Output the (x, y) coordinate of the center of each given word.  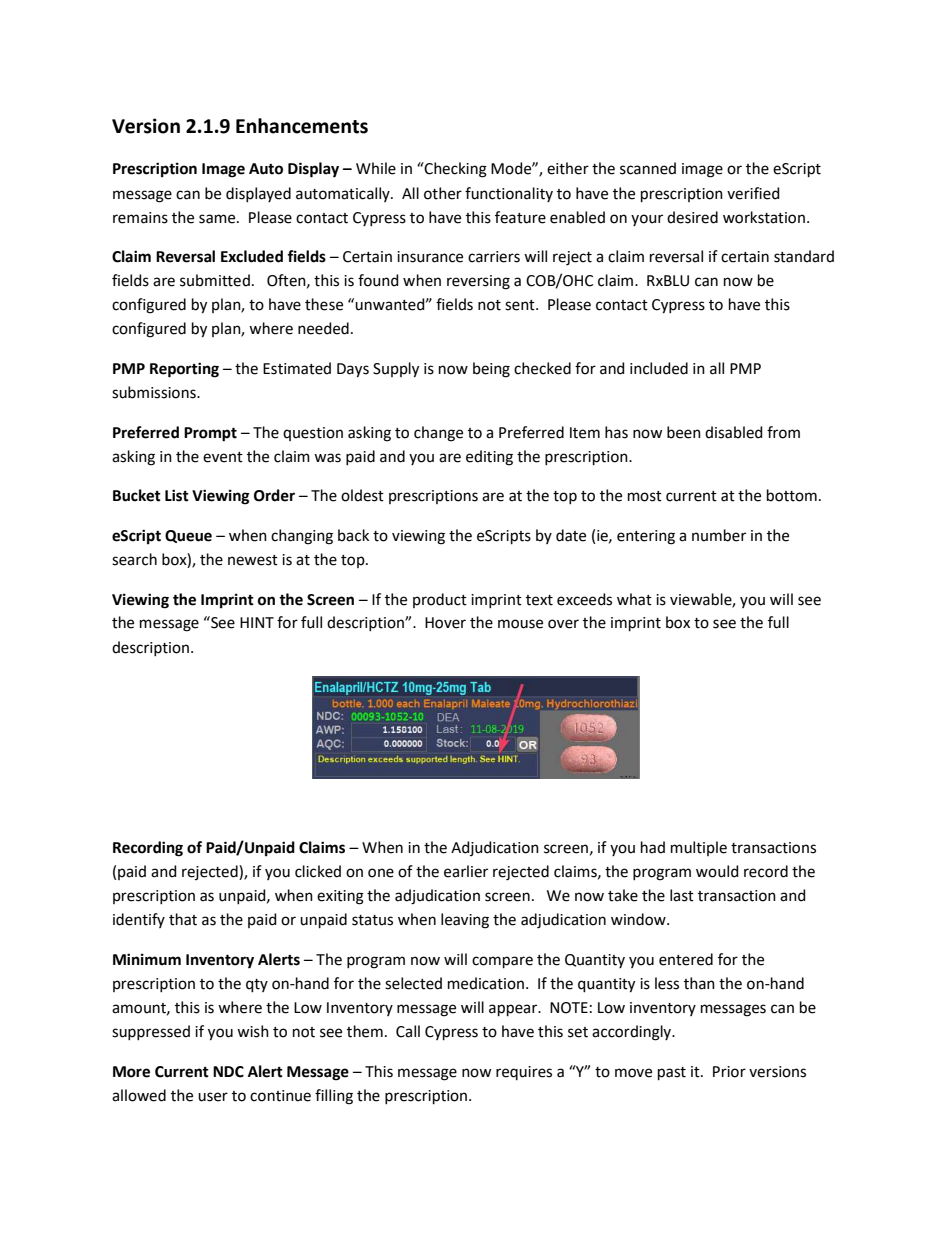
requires (524, 1073)
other (443, 193)
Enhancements (302, 126)
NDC (228, 1072)
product (440, 600)
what (634, 599)
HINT (257, 622)
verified (753, 193)
